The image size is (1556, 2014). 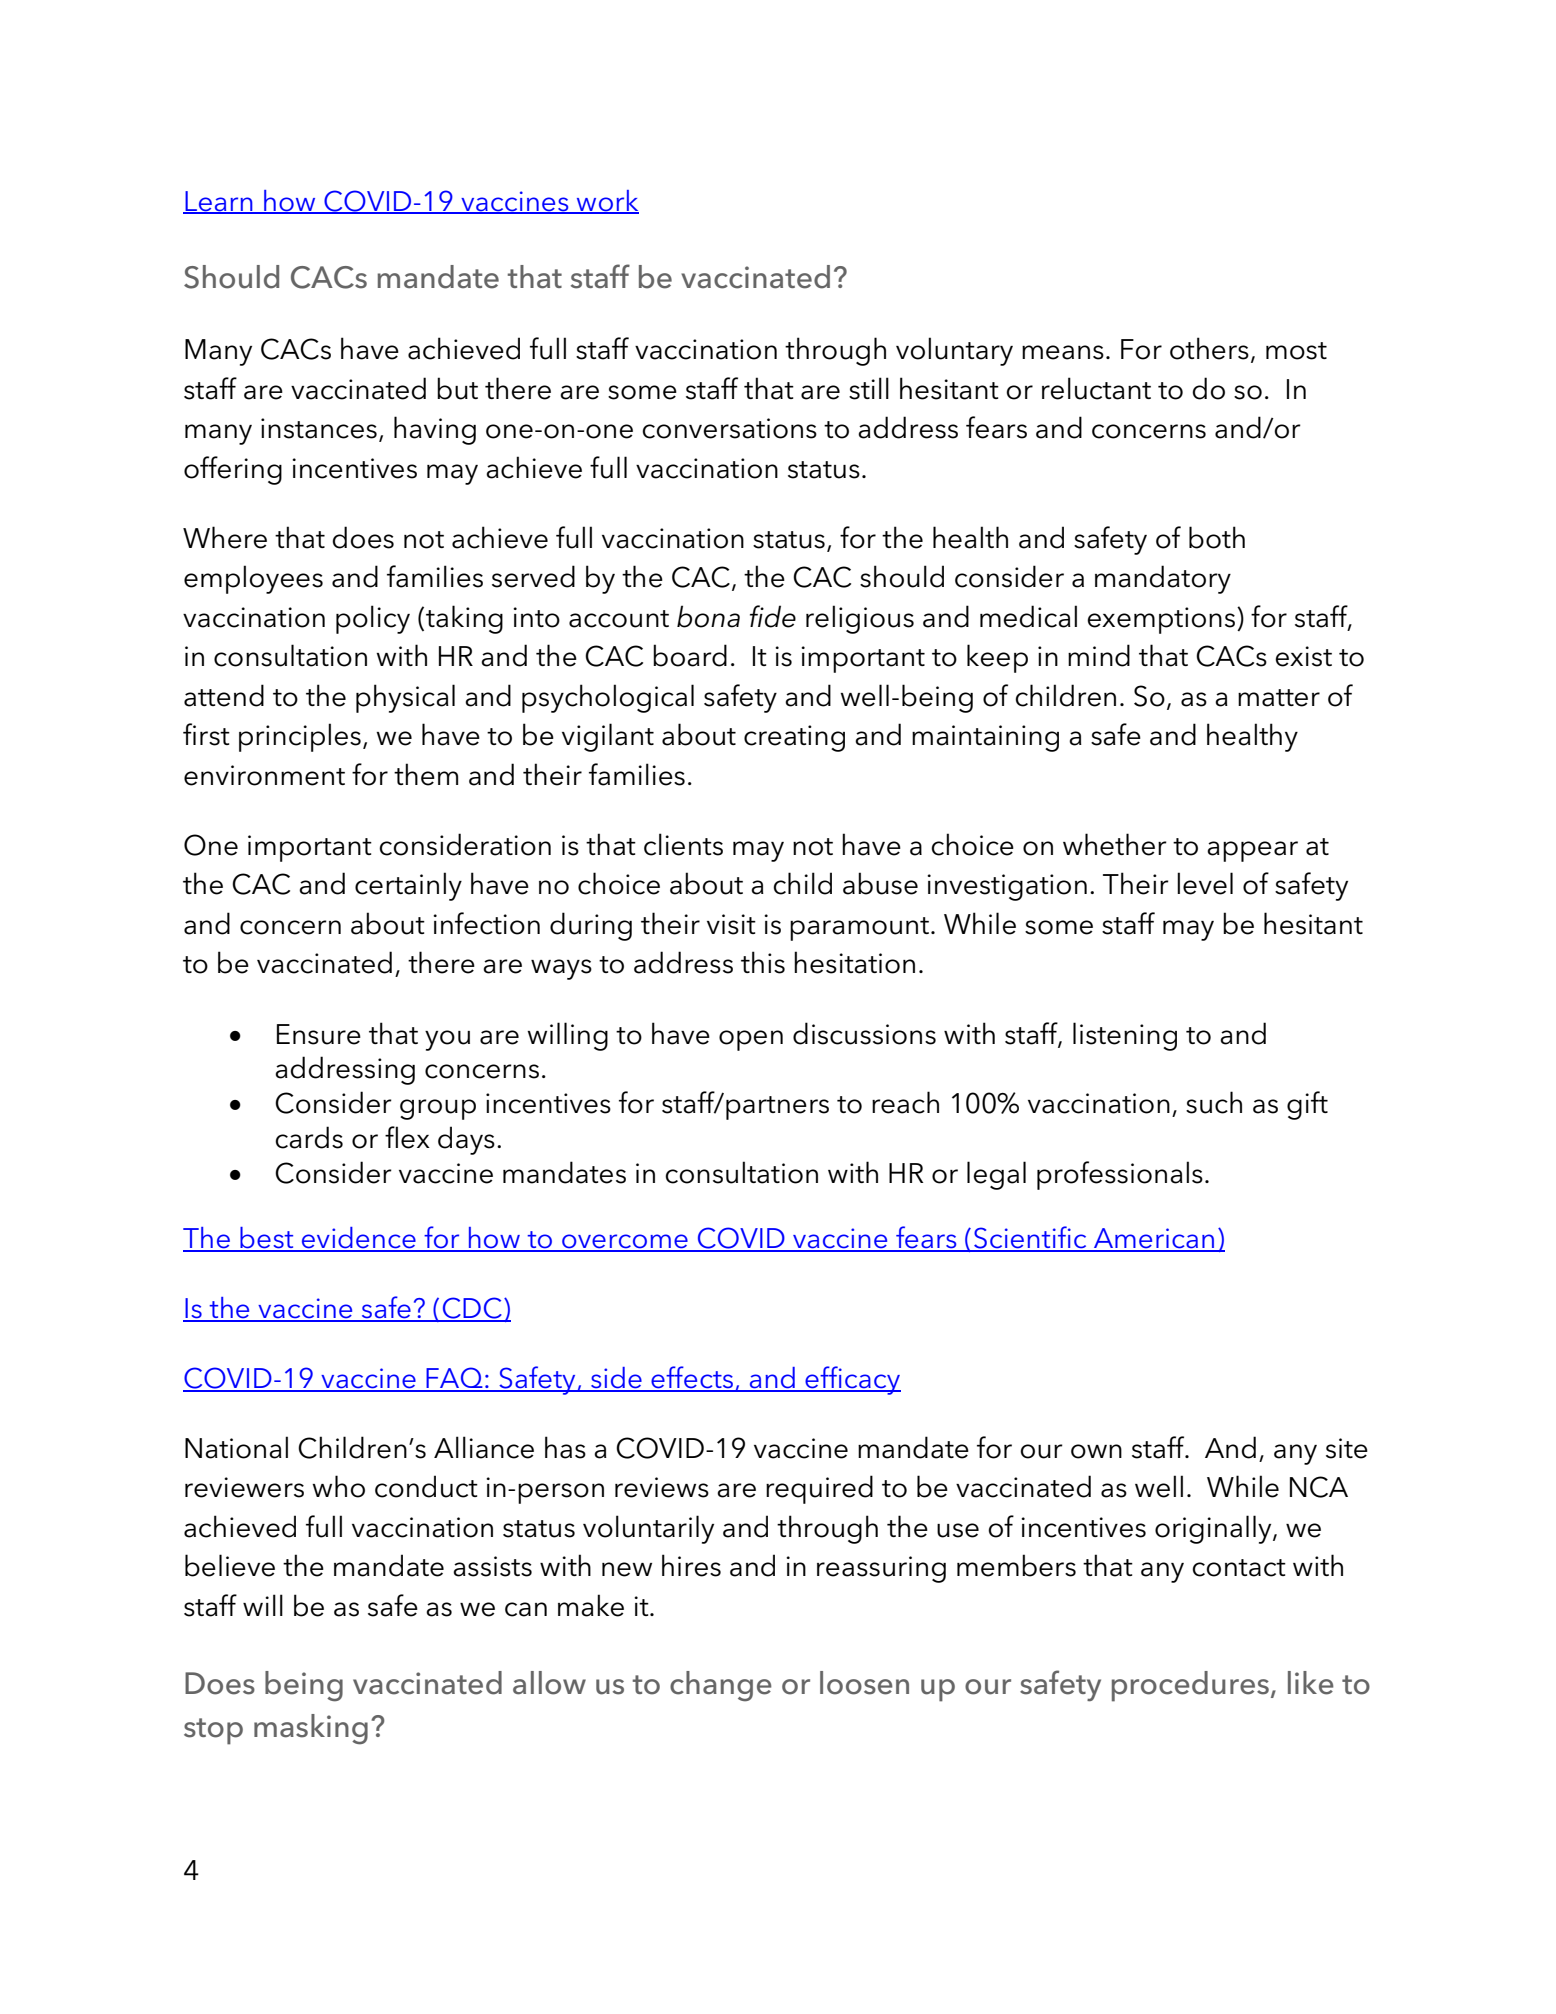 What do you see at coordinates (219, 202) in the screenshot?
I see `Learn` at bounding box center [219, 202].
